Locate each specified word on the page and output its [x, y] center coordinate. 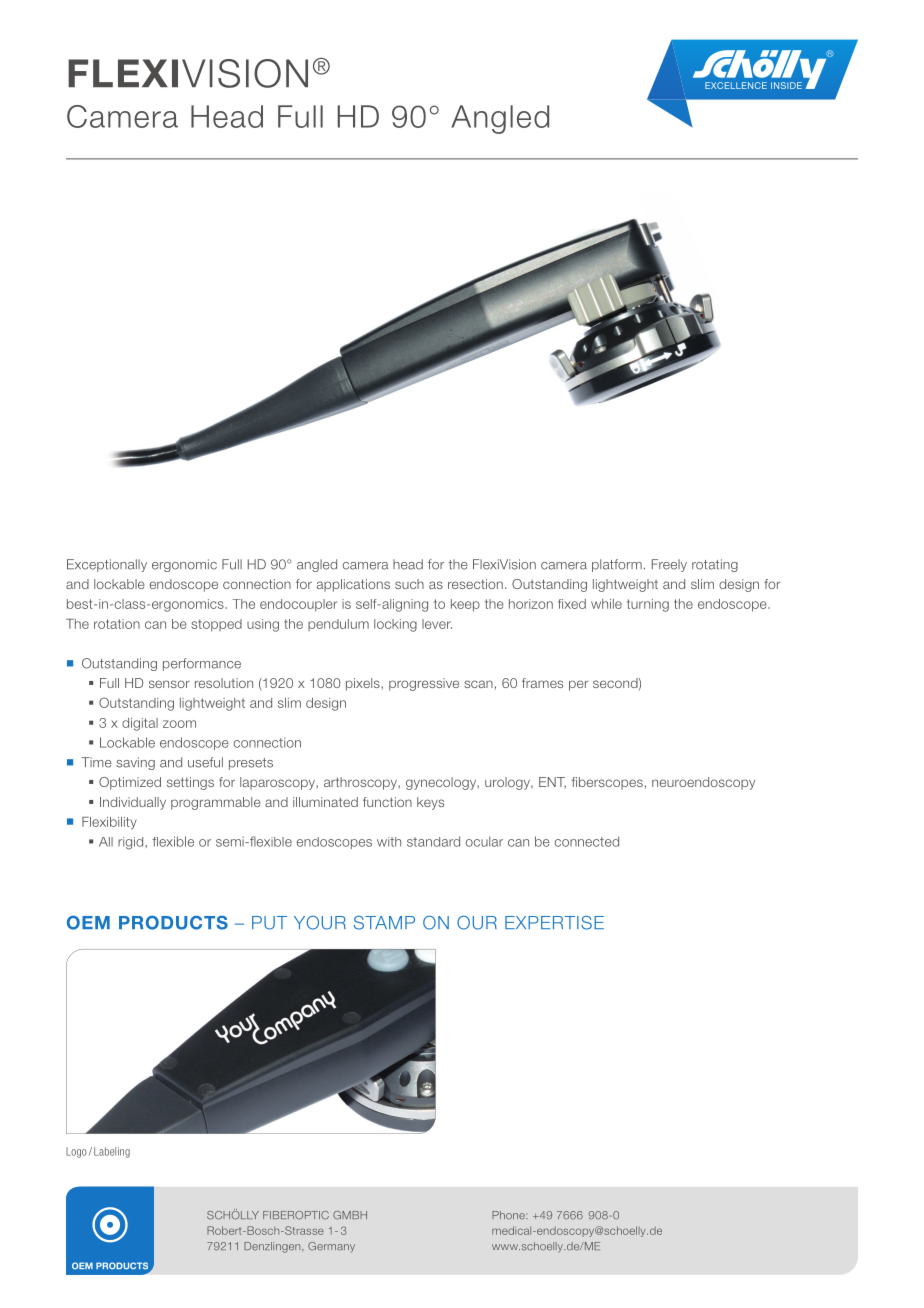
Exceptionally [107, 565]
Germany [331, 1247]
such [409, 584]
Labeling [112, 1152]
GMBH [350, 1215]
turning [648, 605]
